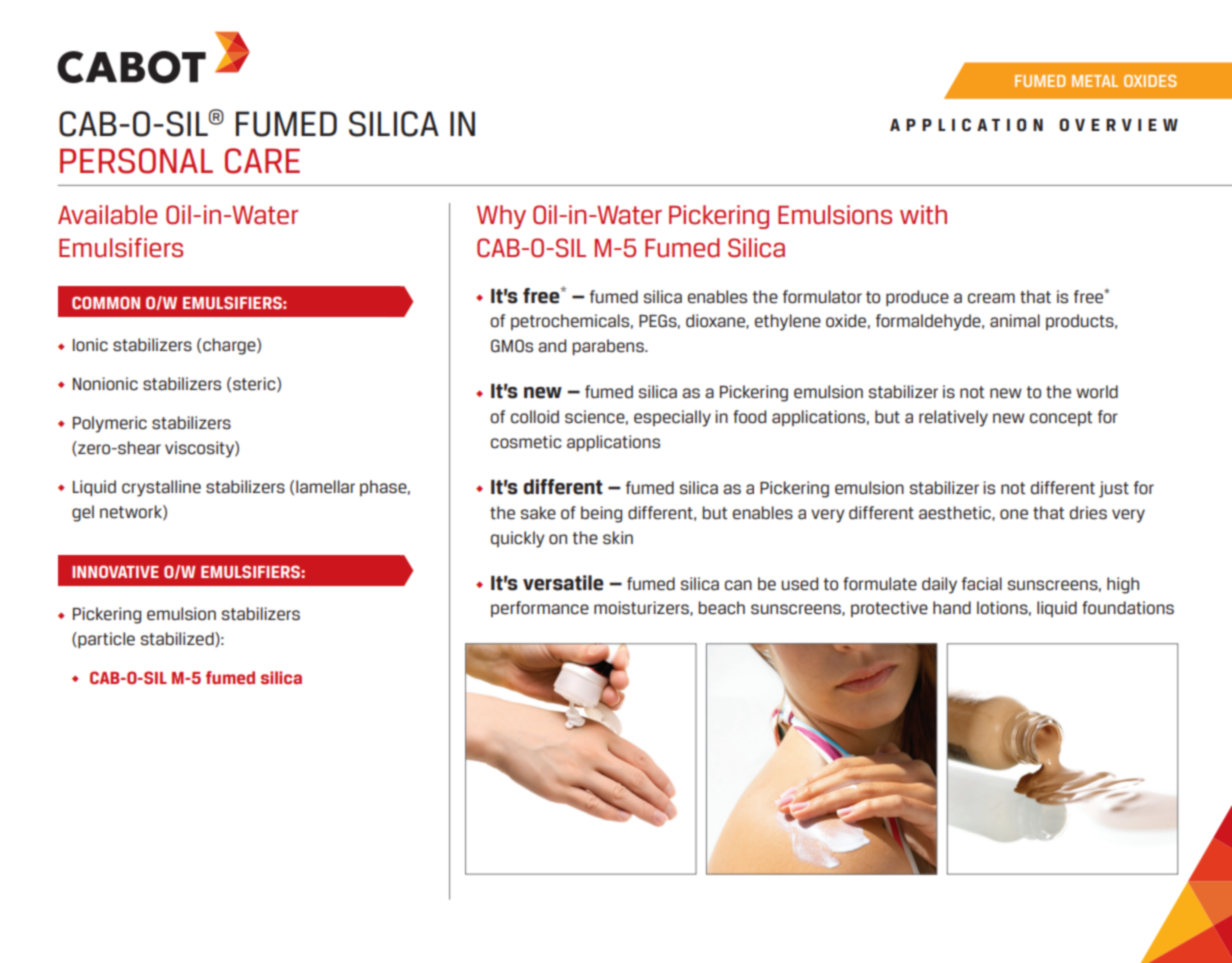 The width and height of the image is (1232, 963). What do you see at coordinates (1097, 391) in the image?
I see `world` at bounding box center [1097, 391].
